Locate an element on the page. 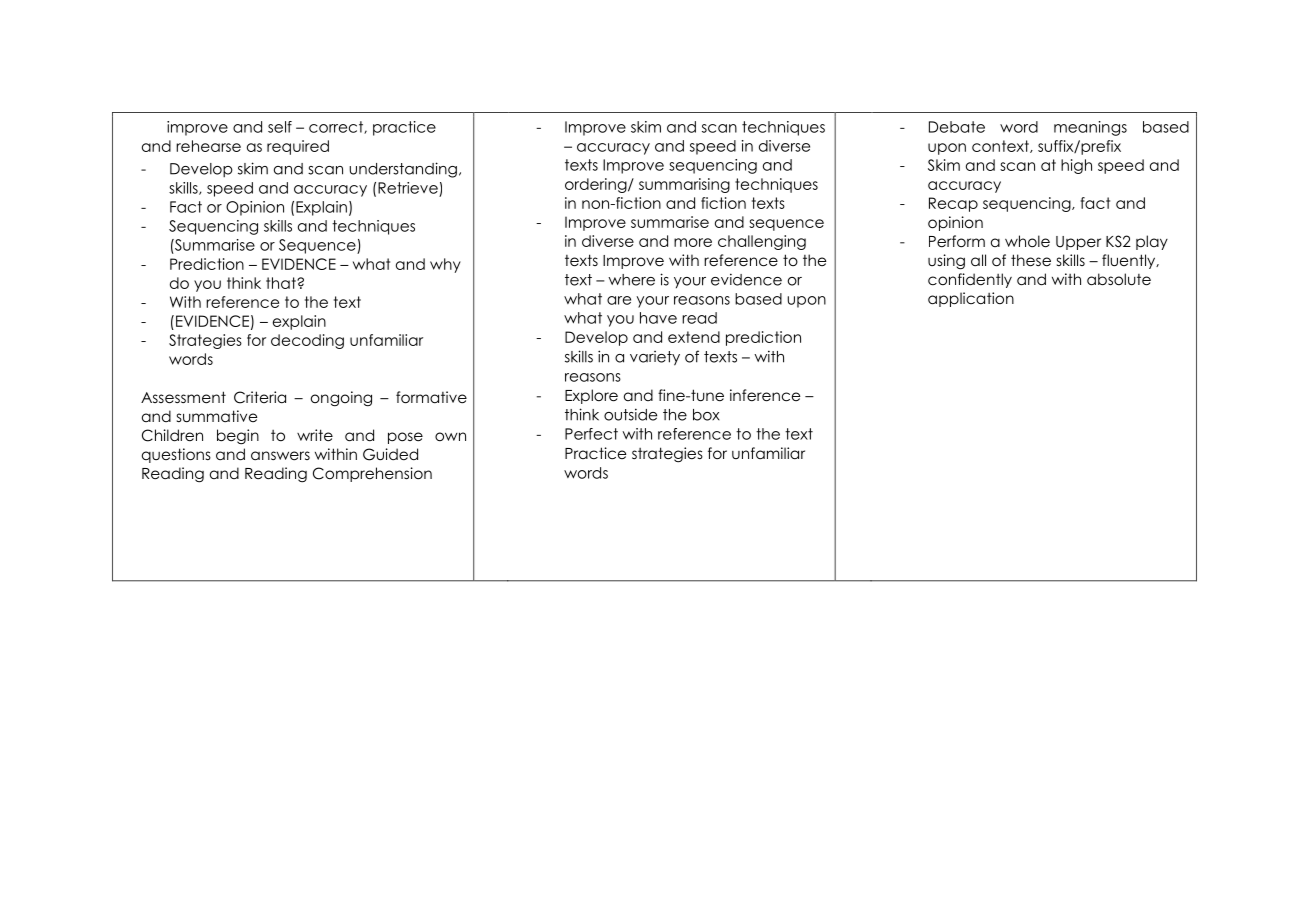  summarising is located at coordinates (684, 185).
